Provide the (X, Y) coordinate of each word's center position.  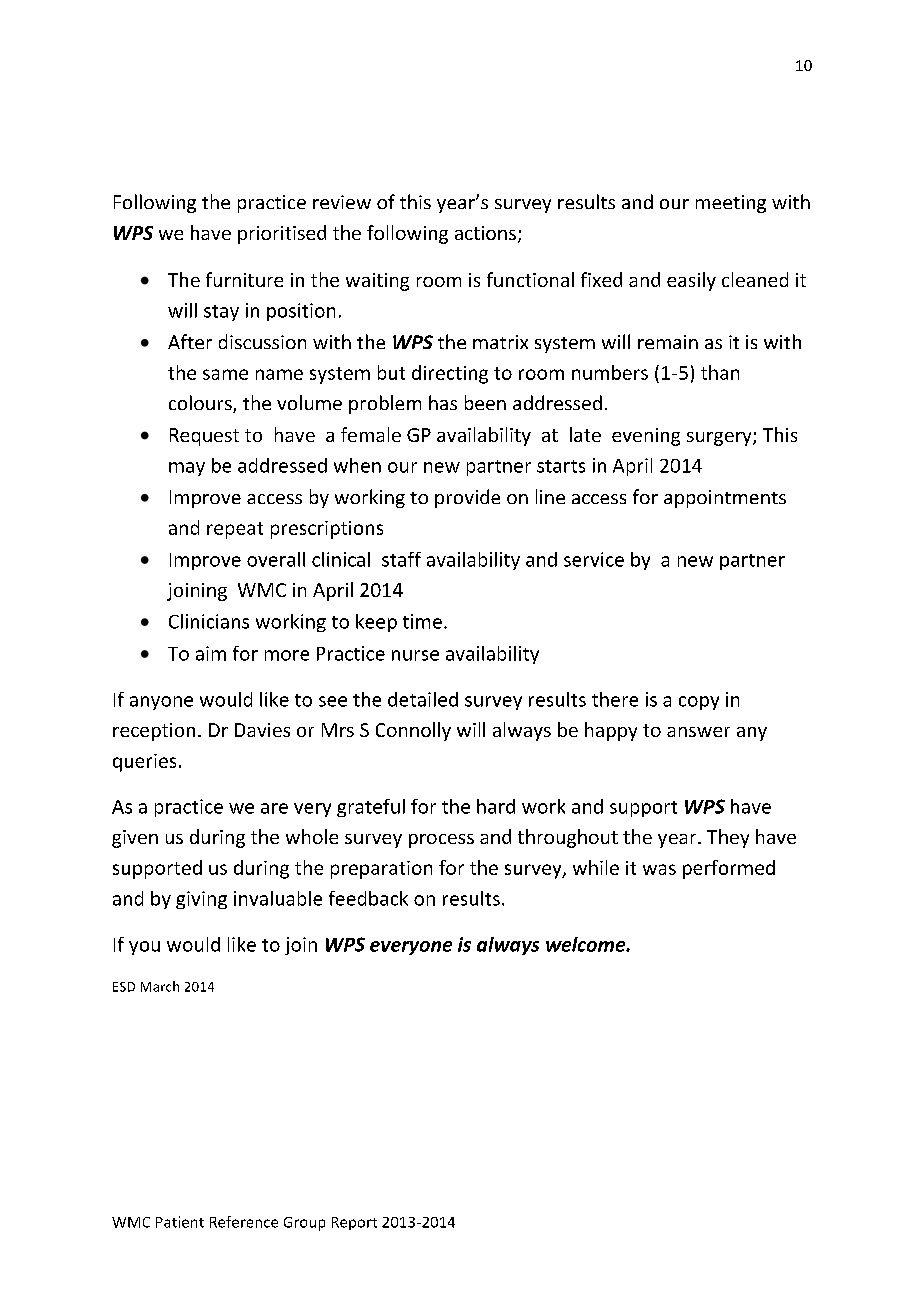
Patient (180, 1222)
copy (699, 703)
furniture (244, 279)
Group (304, 1224)
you (144, 948)
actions (485, 233)
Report (354, 1223)
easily (691, 281)
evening (646, 437)
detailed (423, 699)
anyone (161, 703)
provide (467, 498)
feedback (368, 898)
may (187, 469)
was (659, 869)
